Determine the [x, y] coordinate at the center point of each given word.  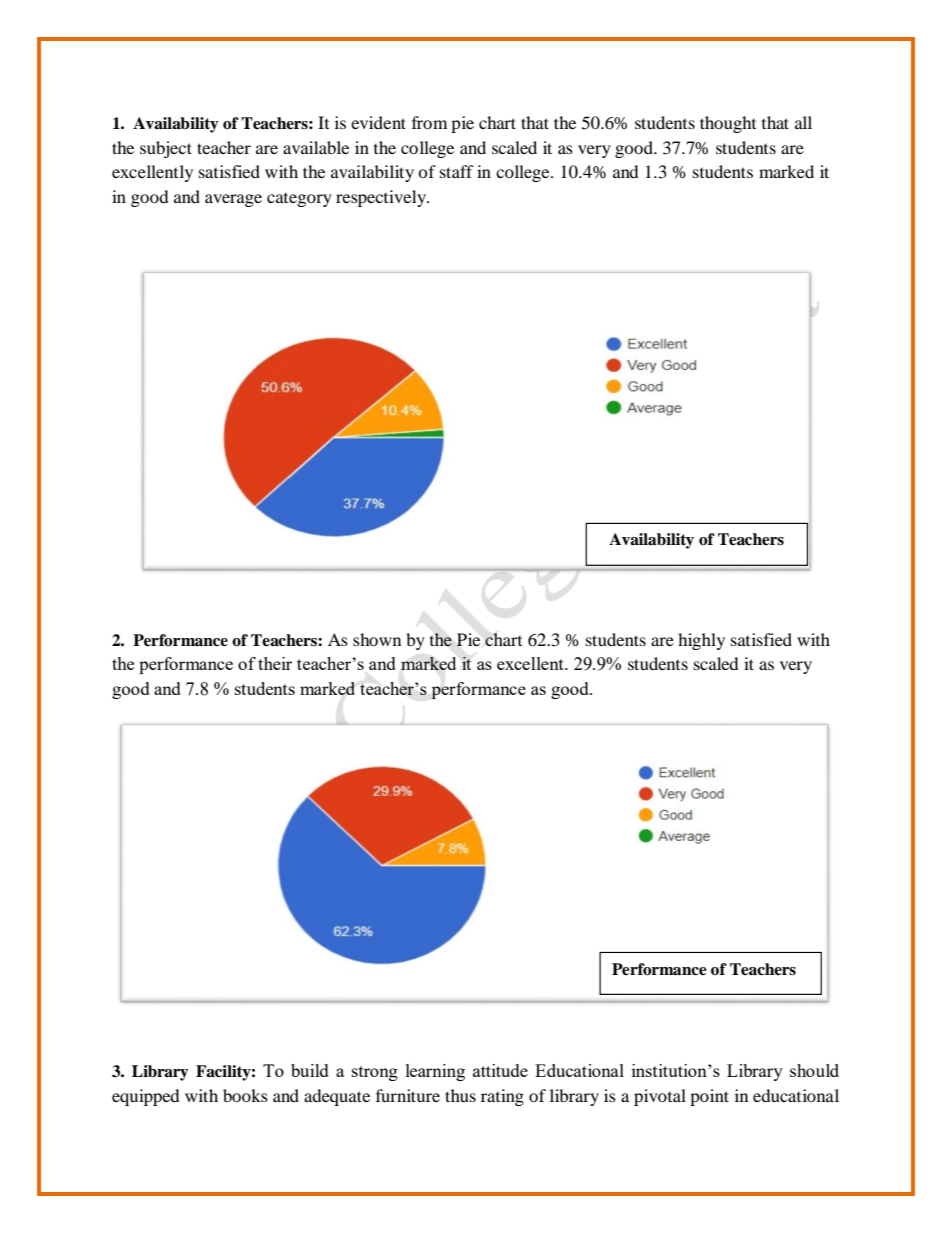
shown [377, 639]
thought [728, 124]
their [275, 663]
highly [701, 641]
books [245, 1095]
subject [166, 149]
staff [457, 171]
